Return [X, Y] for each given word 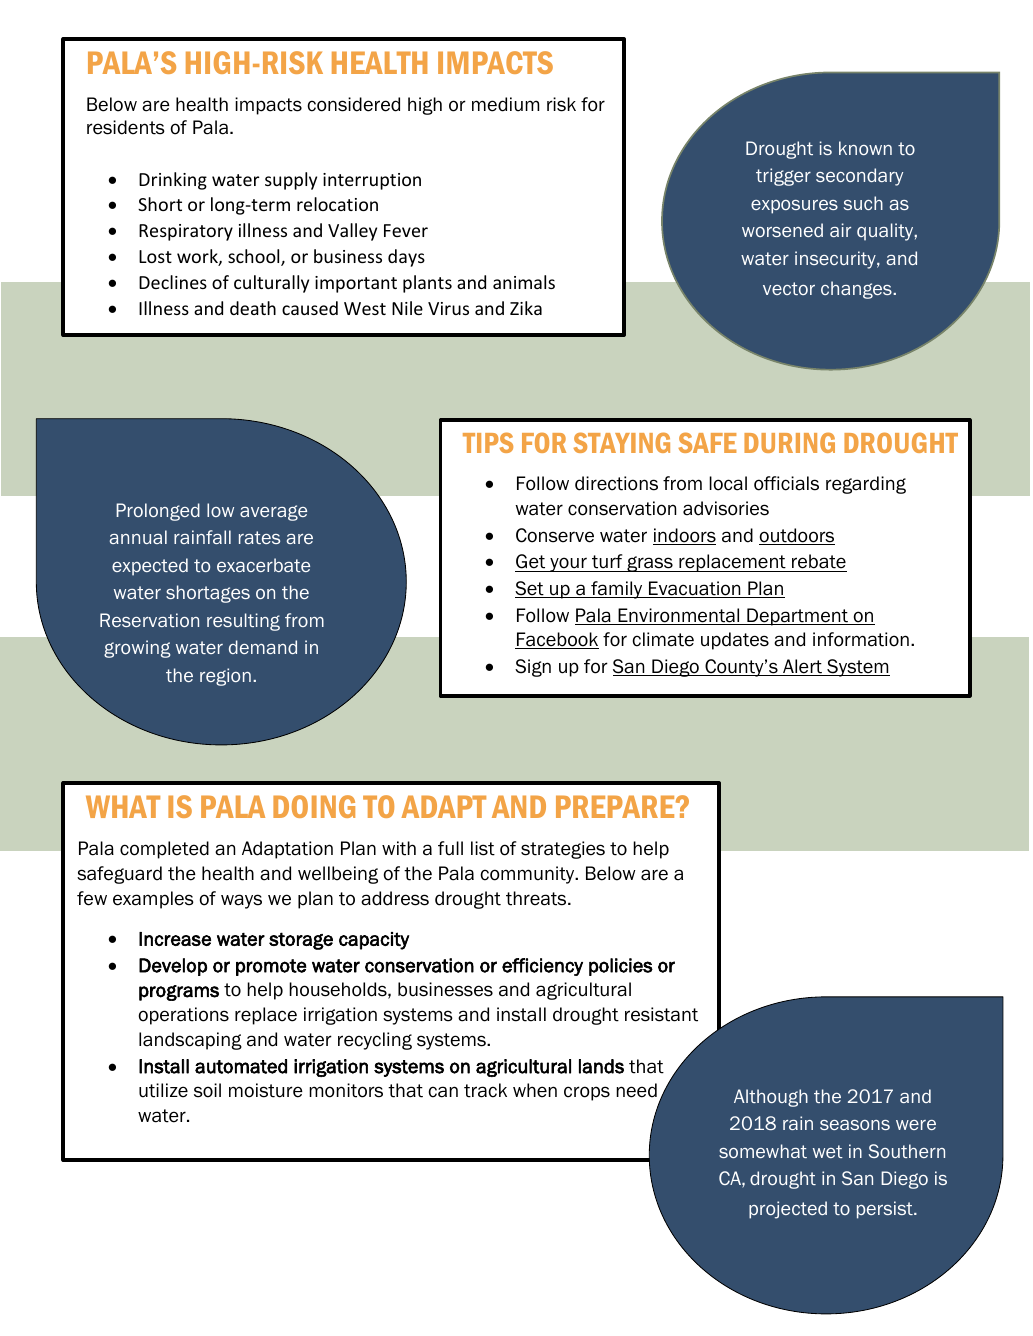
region [225, 677]
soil [207, 1090]
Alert [802, 667]
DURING [789, 442]
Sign [533, 668]
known [865, 148]
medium [505, 104]
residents [126, 127]
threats [537, 898]
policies [621, 967]
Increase [175, 939]
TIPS [488, 442]
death [253, 308]
